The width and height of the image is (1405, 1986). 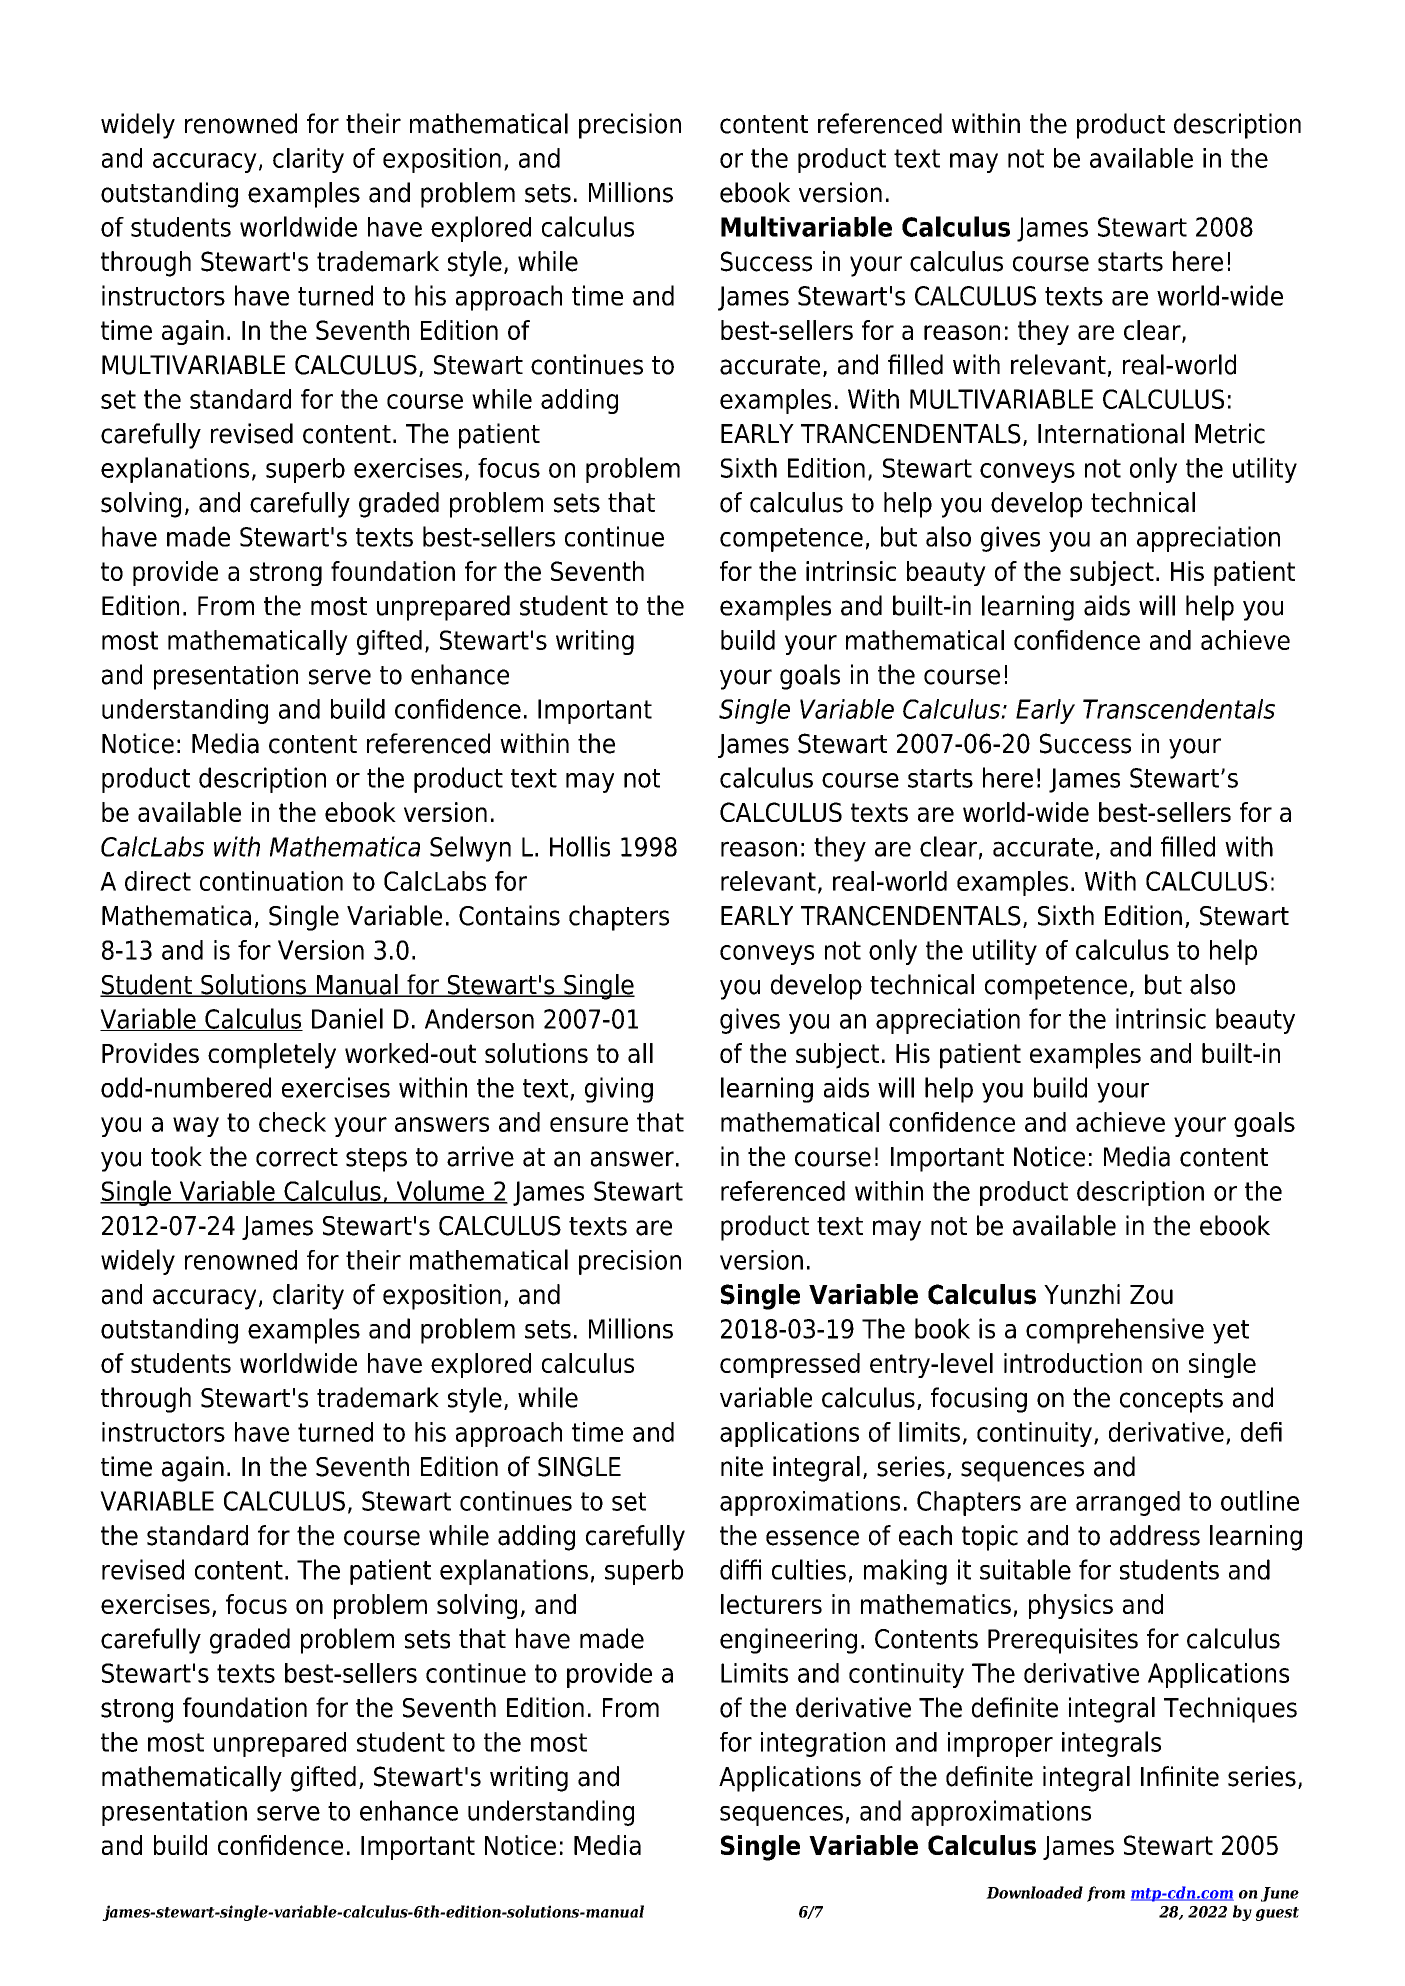 What do you see at coordinates (580, 846) in the image?
I see `Hollis` at bounding box center [580, 846].
